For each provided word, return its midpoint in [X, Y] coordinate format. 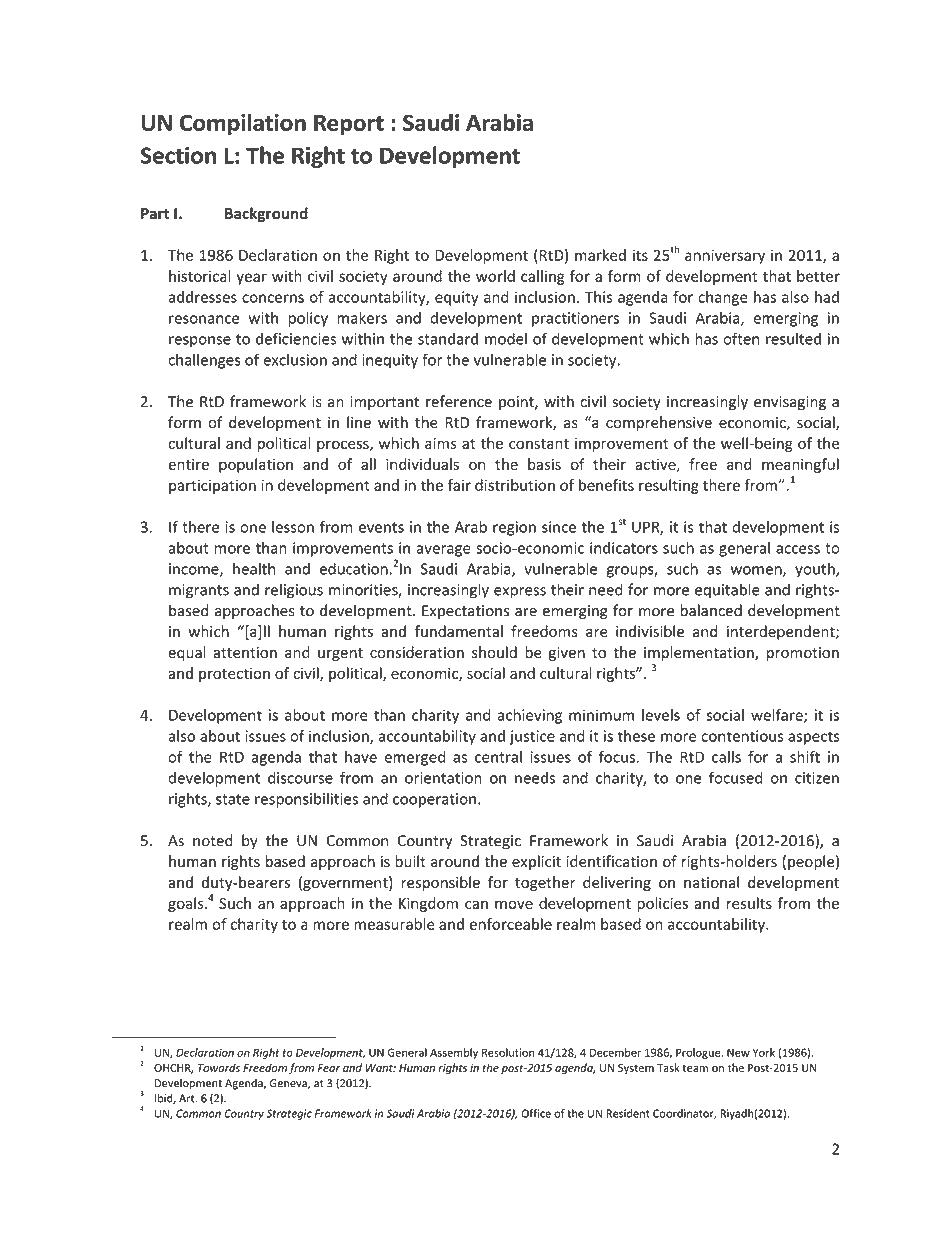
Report [349, 125]
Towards [219, 1067]
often [741, 338]
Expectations [465, 612]
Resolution [508, 1052]
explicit [536, 862]
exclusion [295, 359]
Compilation [243, 124]
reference [459, 401]
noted [213, 840]
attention [245, 653]
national [711, 882]
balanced [711, 610]
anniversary [725, 256]
